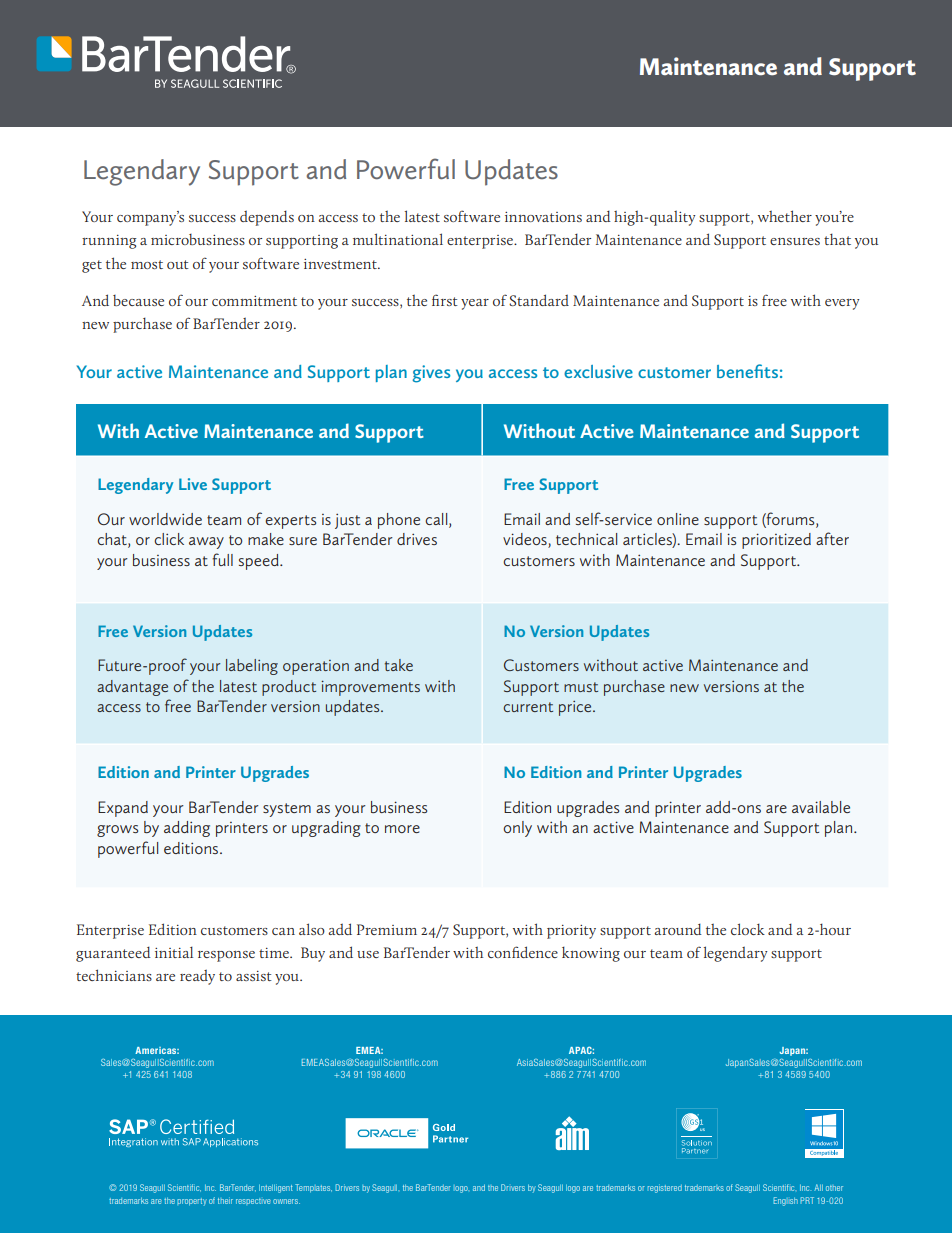 This screenshot has width=952, height=1233. I want to click on available, so click(821, 807).
